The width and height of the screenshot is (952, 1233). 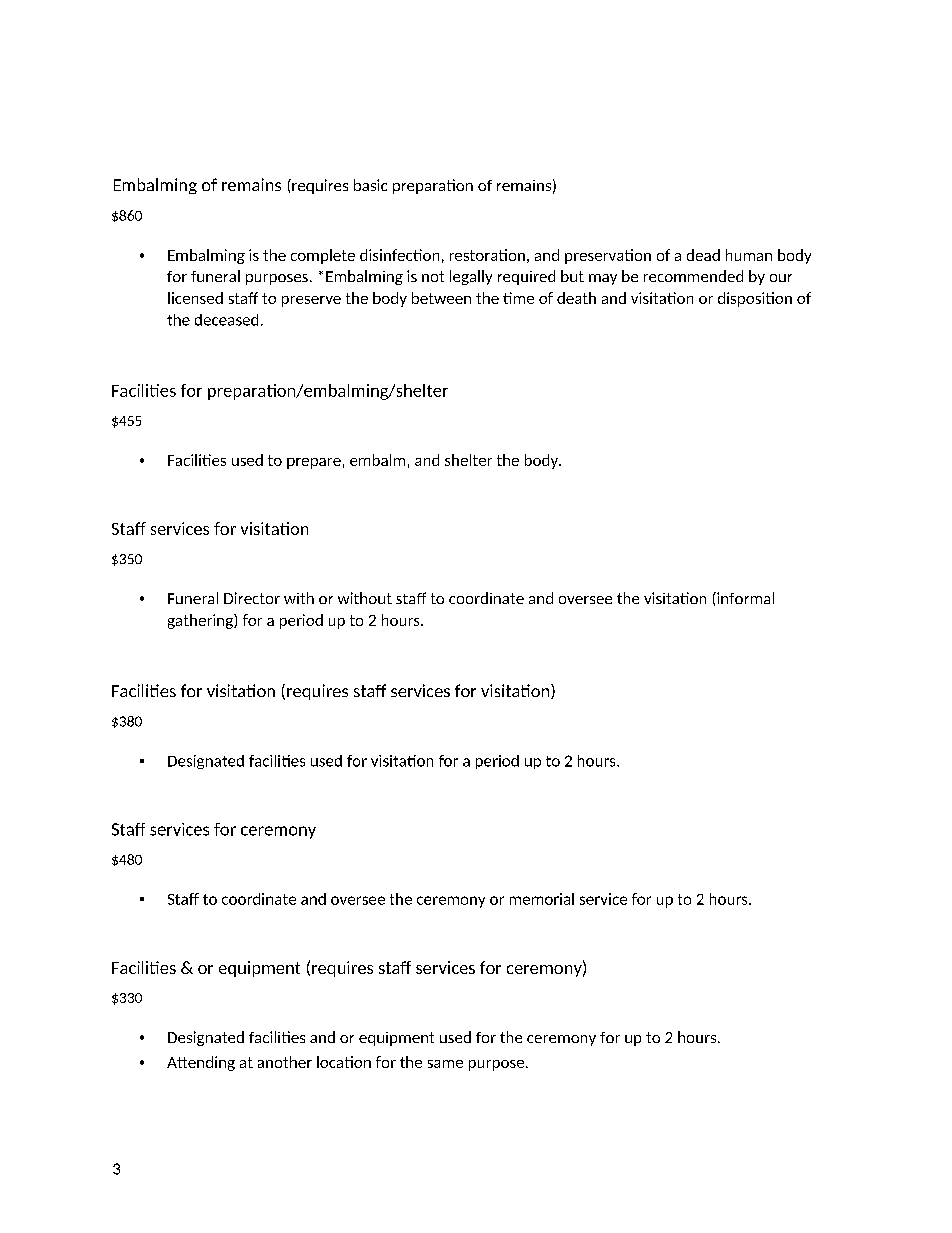 I want to click on another, so click(x=285, y=1062).
